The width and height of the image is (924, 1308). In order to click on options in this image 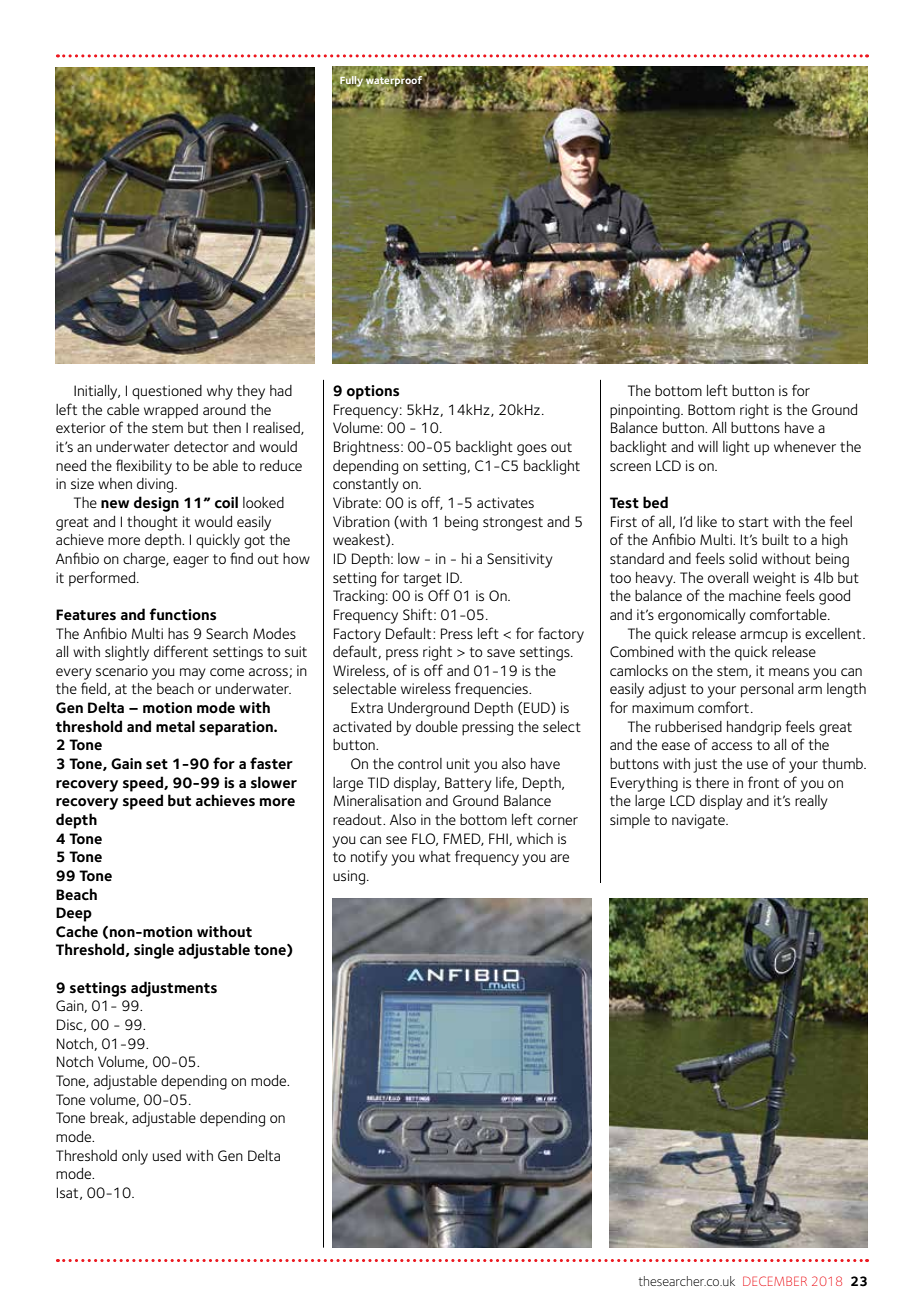, I will do `click(373, 392)`.
